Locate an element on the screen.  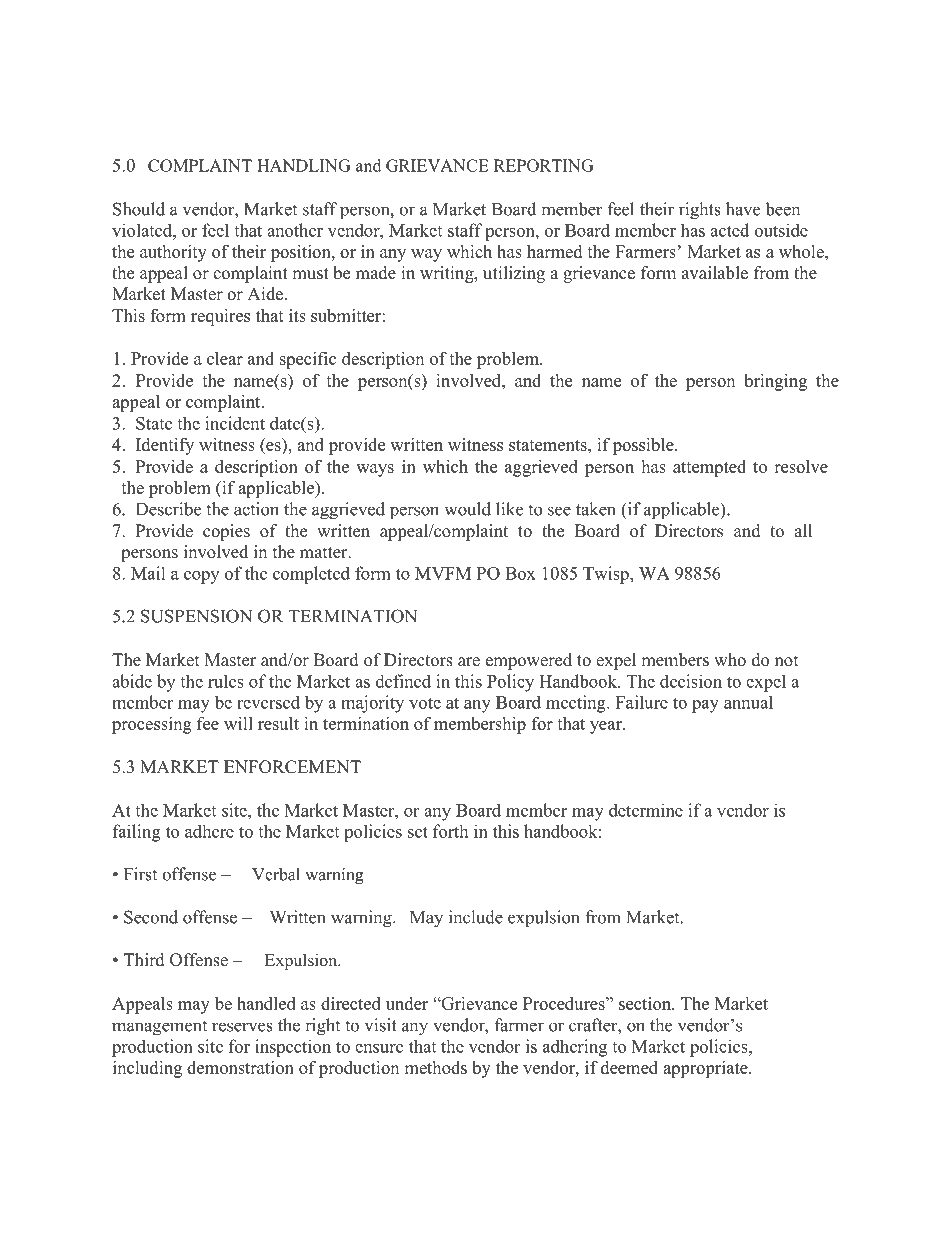
decision is located at coordinates (691, 681).
